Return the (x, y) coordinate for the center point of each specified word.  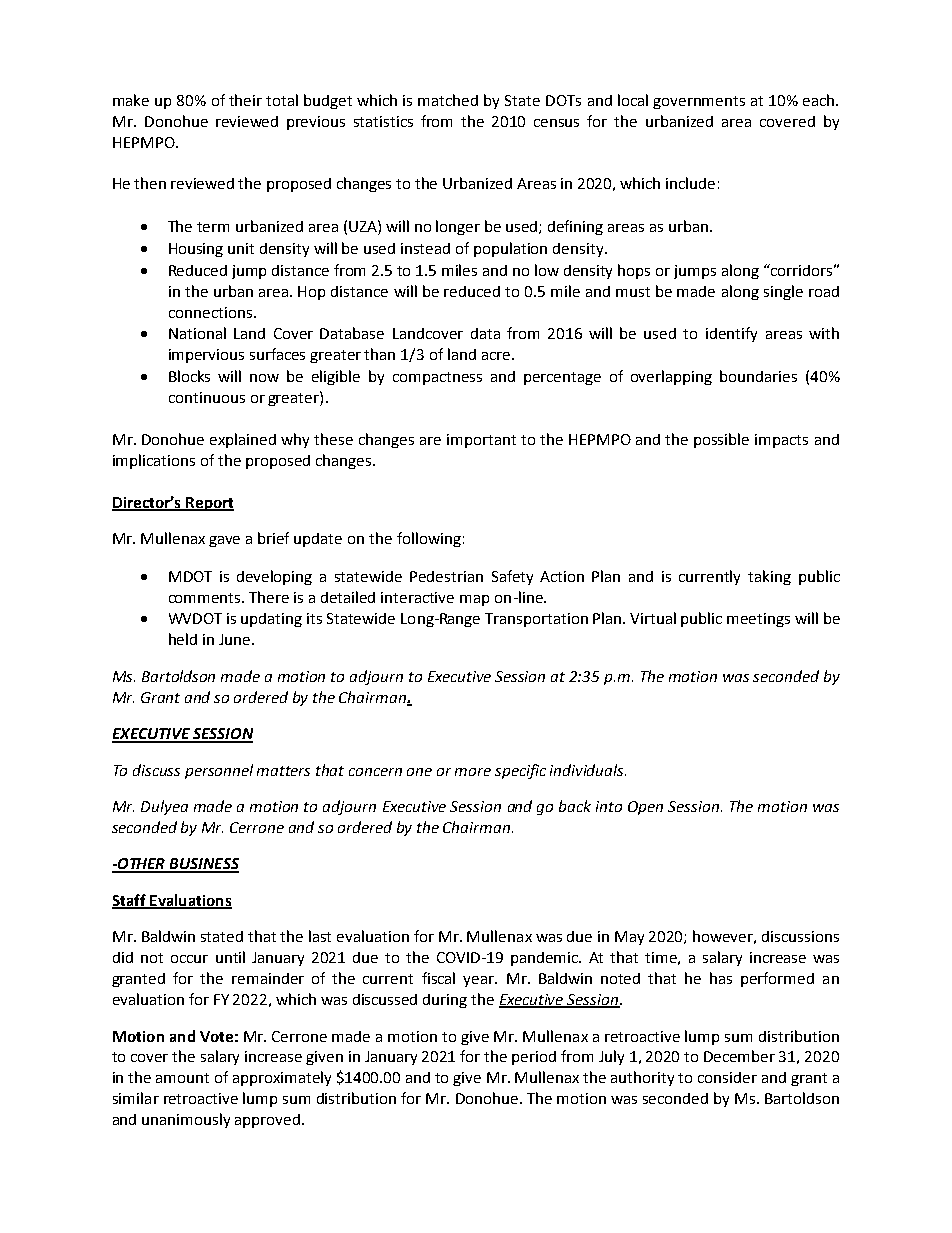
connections (210, 312)
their (245, 100)
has (721, 978)
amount (182, 1078)
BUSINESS (203, 865)
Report (209, 504)
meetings (758, 620)
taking (769, 577)
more (473, 772)
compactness (437, 378)
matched (448, 100)
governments (699, 102)
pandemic (545, 959)
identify (731, 334)
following (429, 539)
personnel (219, 771)
